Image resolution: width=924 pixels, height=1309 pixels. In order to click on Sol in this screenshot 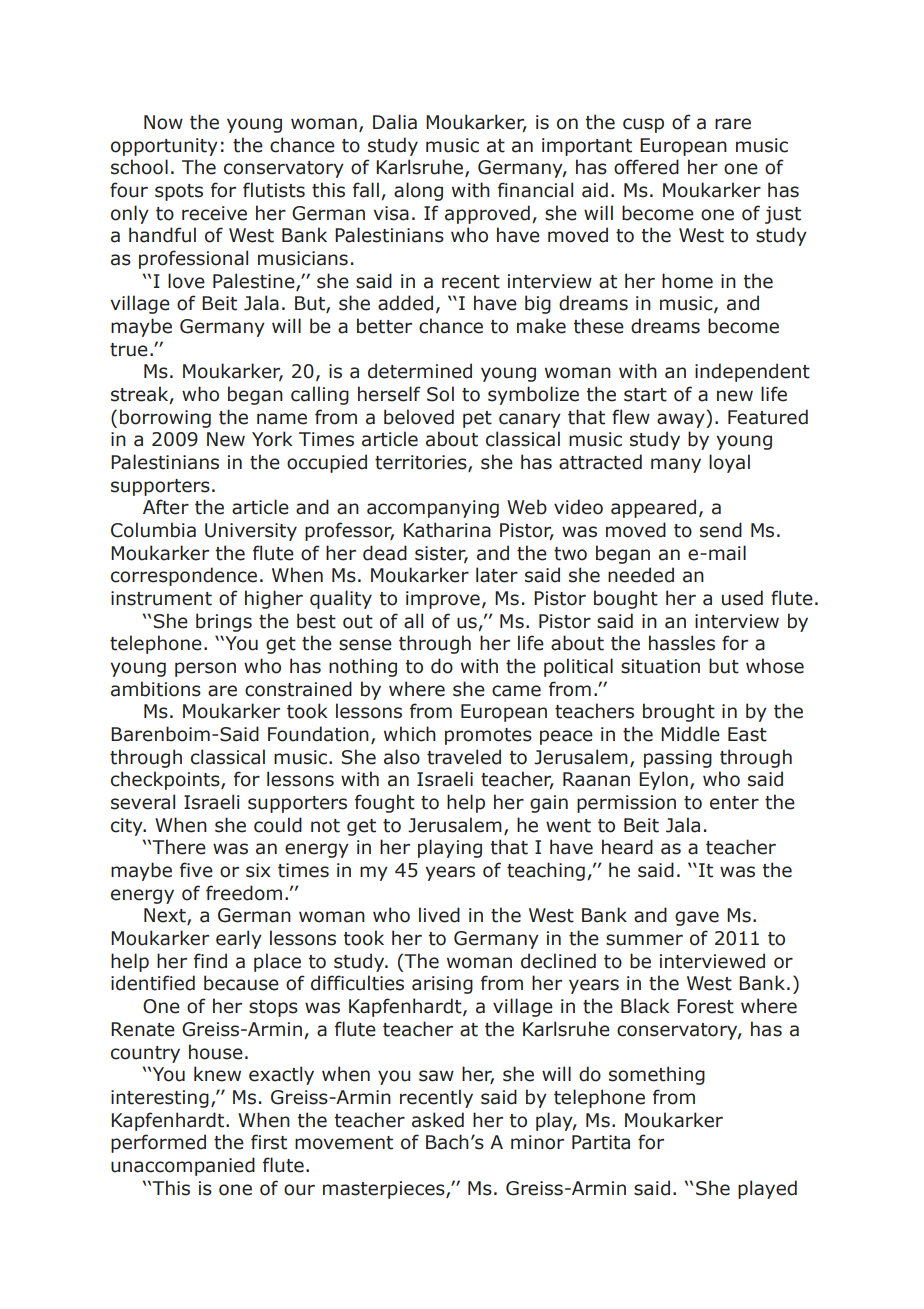, I will do `click(440, 394)`.
